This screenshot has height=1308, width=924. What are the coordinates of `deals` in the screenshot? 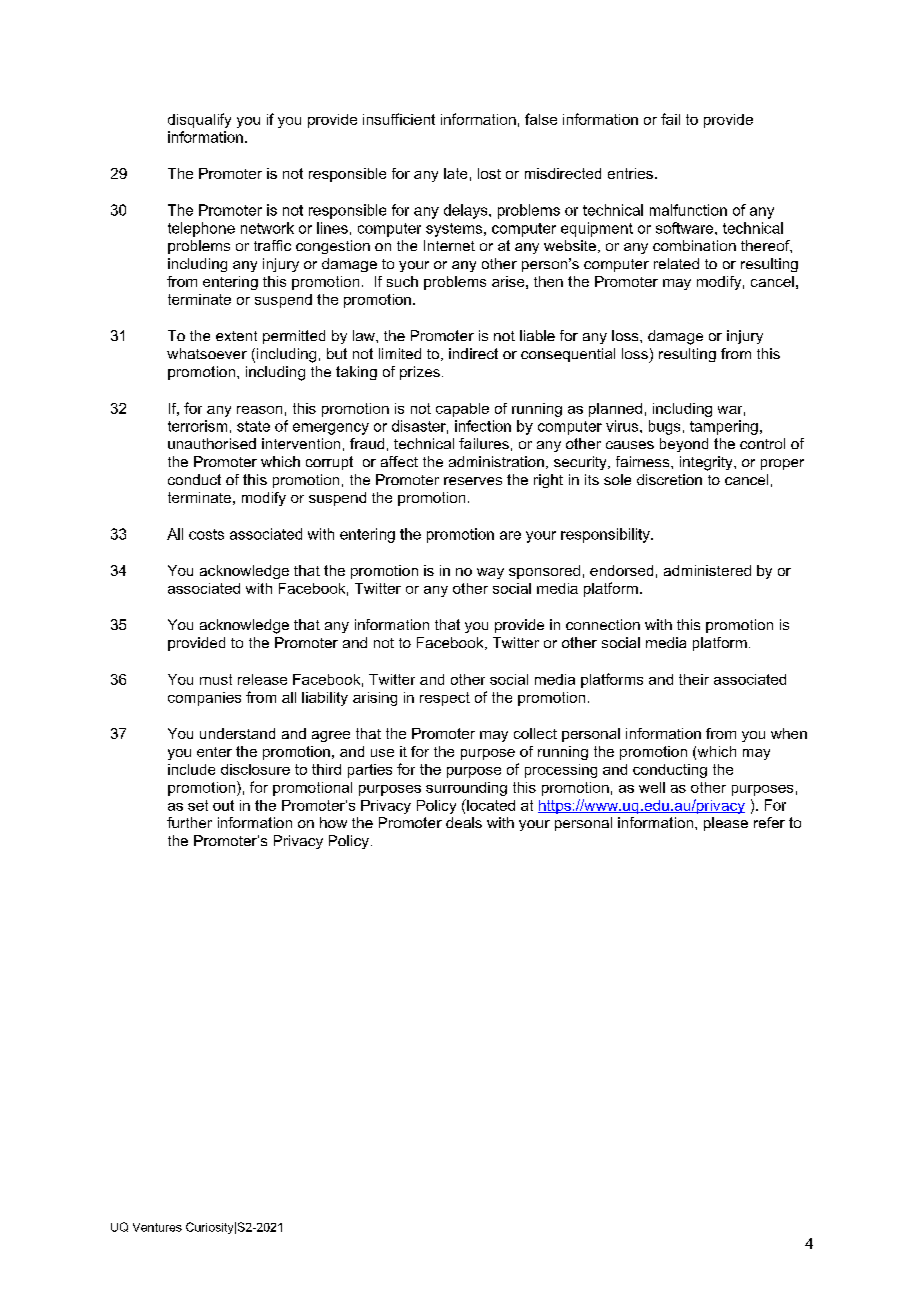 It's located at (464, 822).
